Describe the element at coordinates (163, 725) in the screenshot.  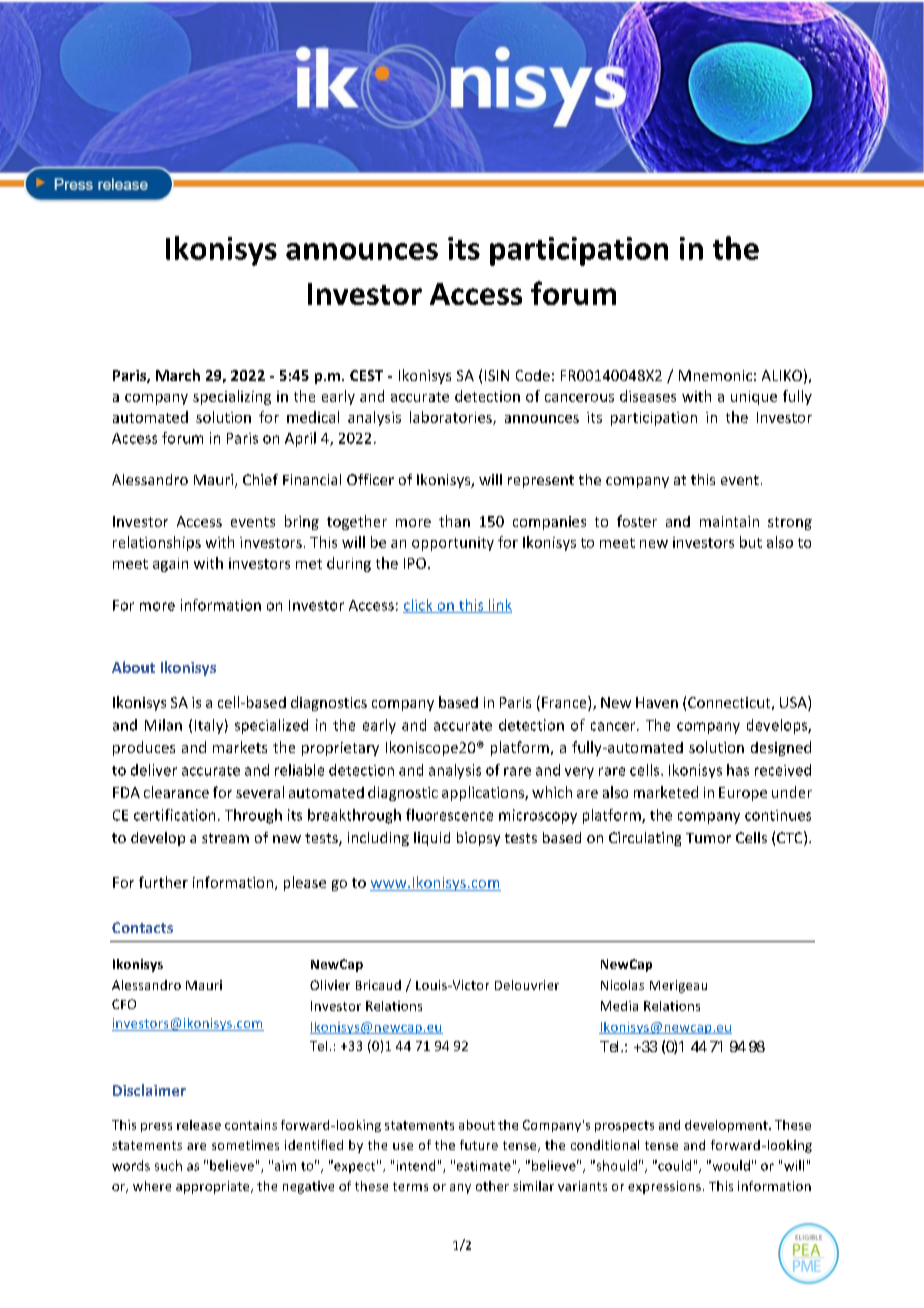
I see `Milan` at that location.
